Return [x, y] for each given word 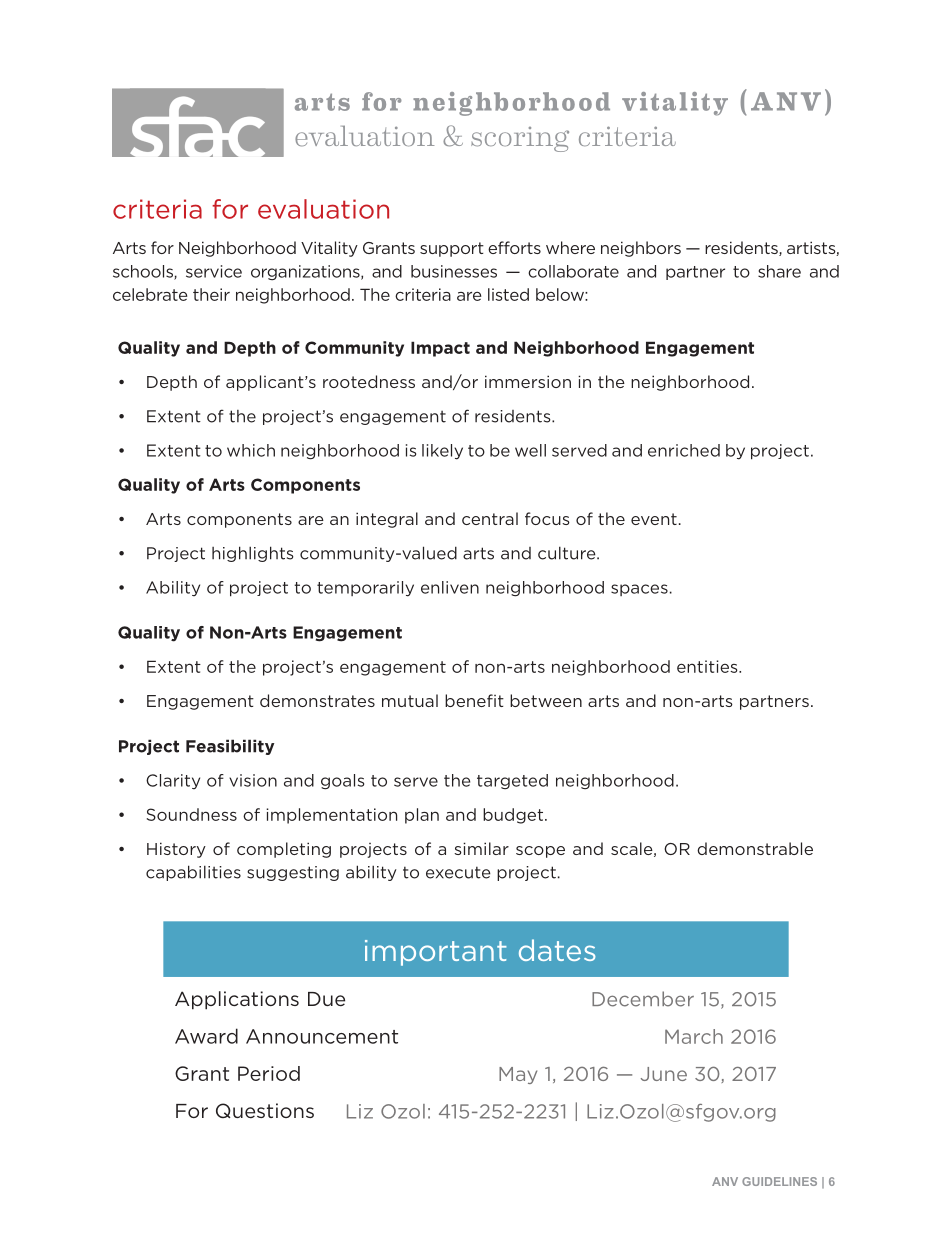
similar [481, 848]
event [654, 519]
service [214, 271]
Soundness [192, 814]
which [251, 450]
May [518, 1075]
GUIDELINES [779, 1181]
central [490, 518]
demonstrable [755, 848]
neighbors [641, 249]
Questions [265, 1110]
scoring [520, 139]
